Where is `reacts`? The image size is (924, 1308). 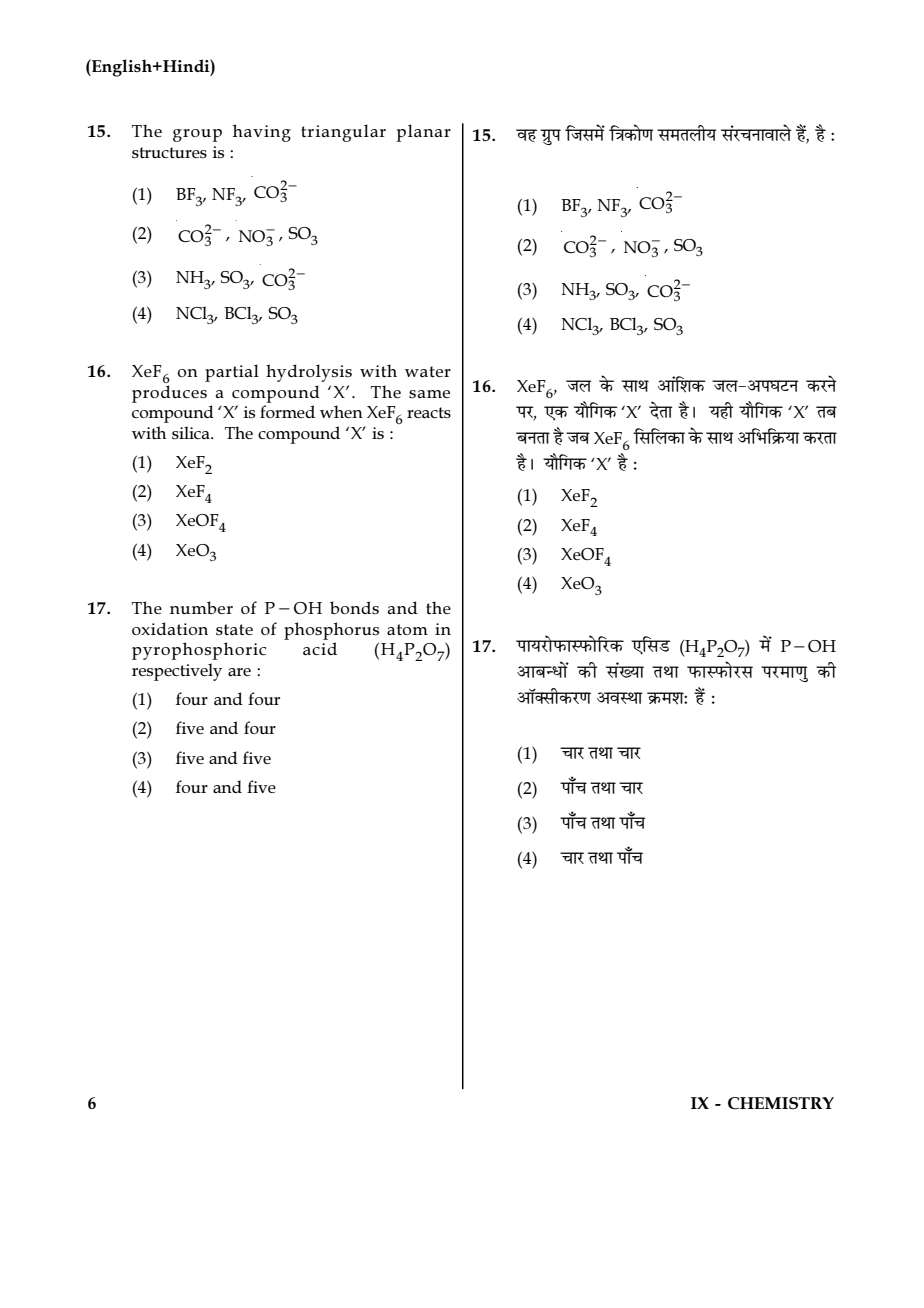
reacts is located at coordinates (429, 412).
